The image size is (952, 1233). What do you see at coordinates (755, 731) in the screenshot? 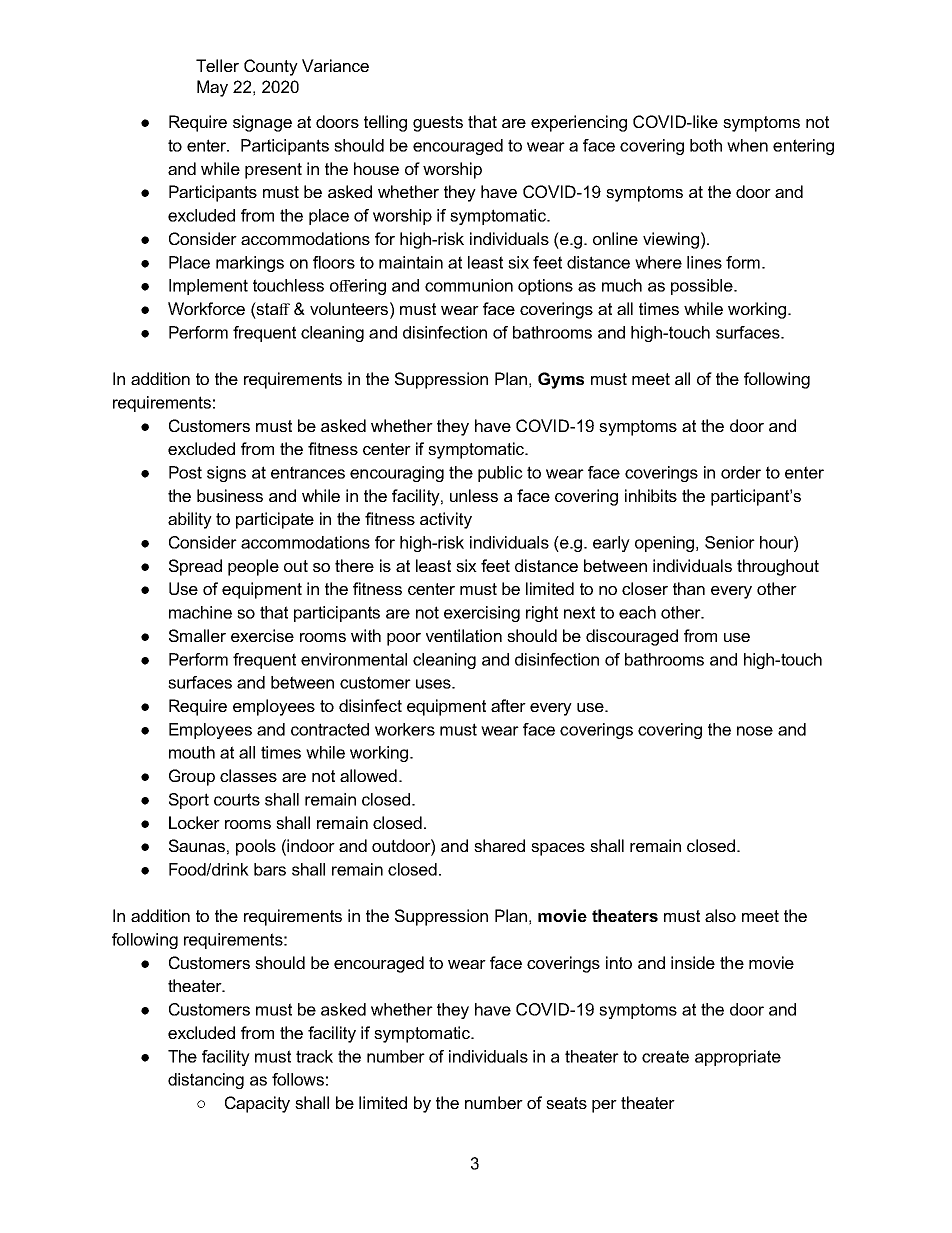
I see `nose` at bounding box center [755, 731].
